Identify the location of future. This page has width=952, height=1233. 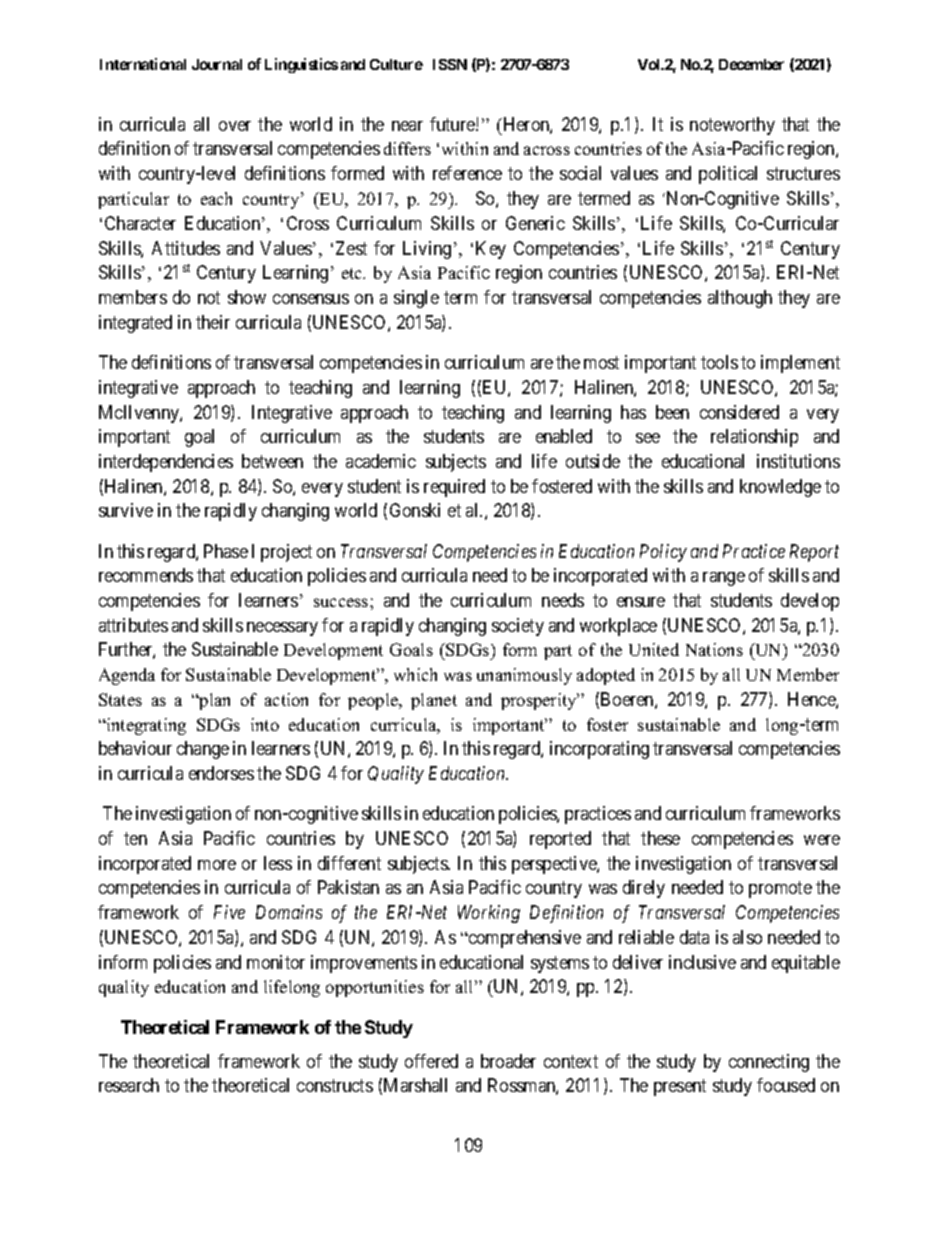
(453, 124).
